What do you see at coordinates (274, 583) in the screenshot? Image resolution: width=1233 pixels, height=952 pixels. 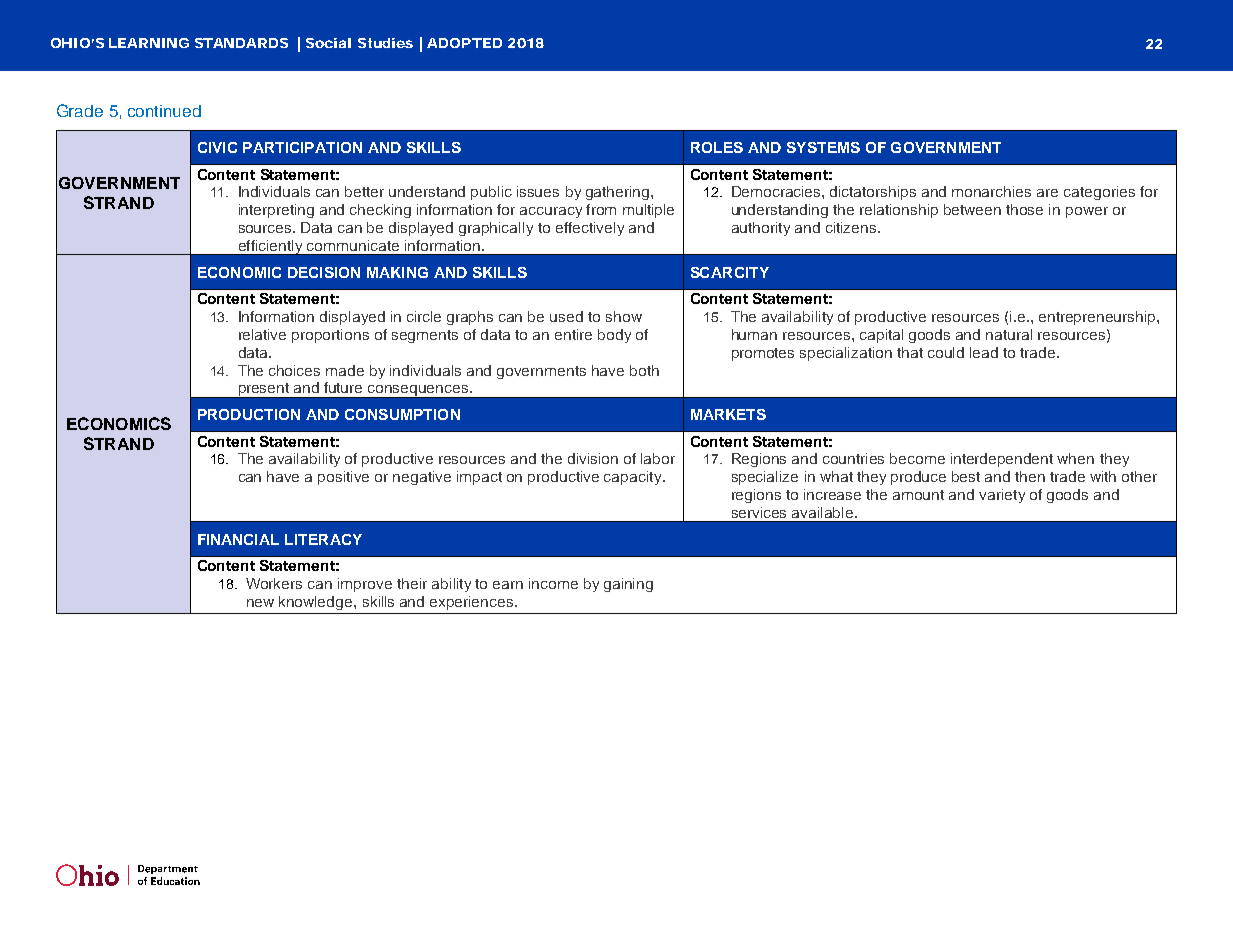 I see `Workers` at bounding box center [274, 583].
